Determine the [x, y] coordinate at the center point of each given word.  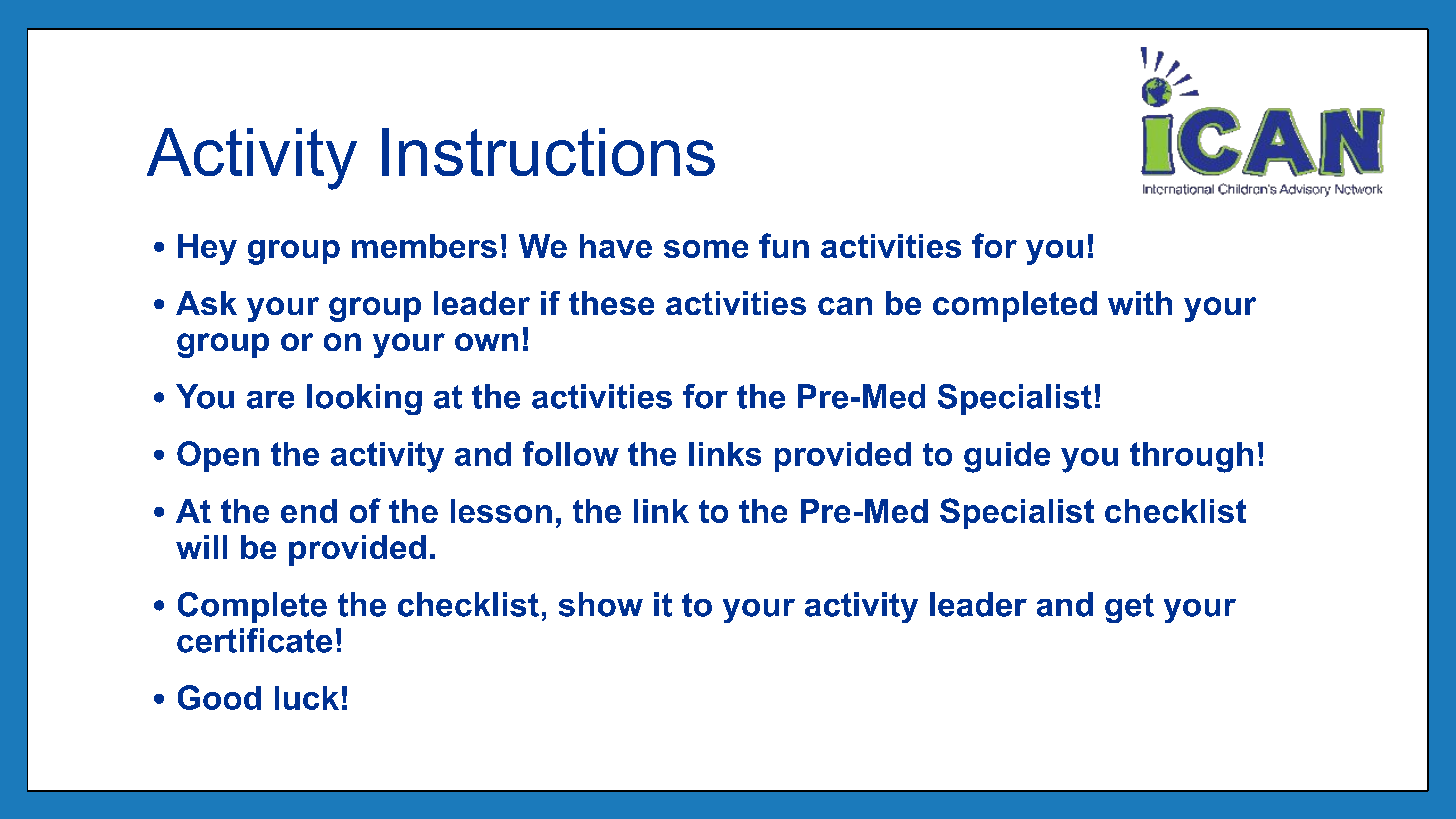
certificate [254, 640]
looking [364, 399]
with [1140, 303]
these [611, 303]
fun [784, 245]
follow [571, 453]
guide [1007, 457]
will [201, 547]
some [706, 249]
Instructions [548, 152]
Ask [206, 303]
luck [307, 698]
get [1129, 608]
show [601, 604]
